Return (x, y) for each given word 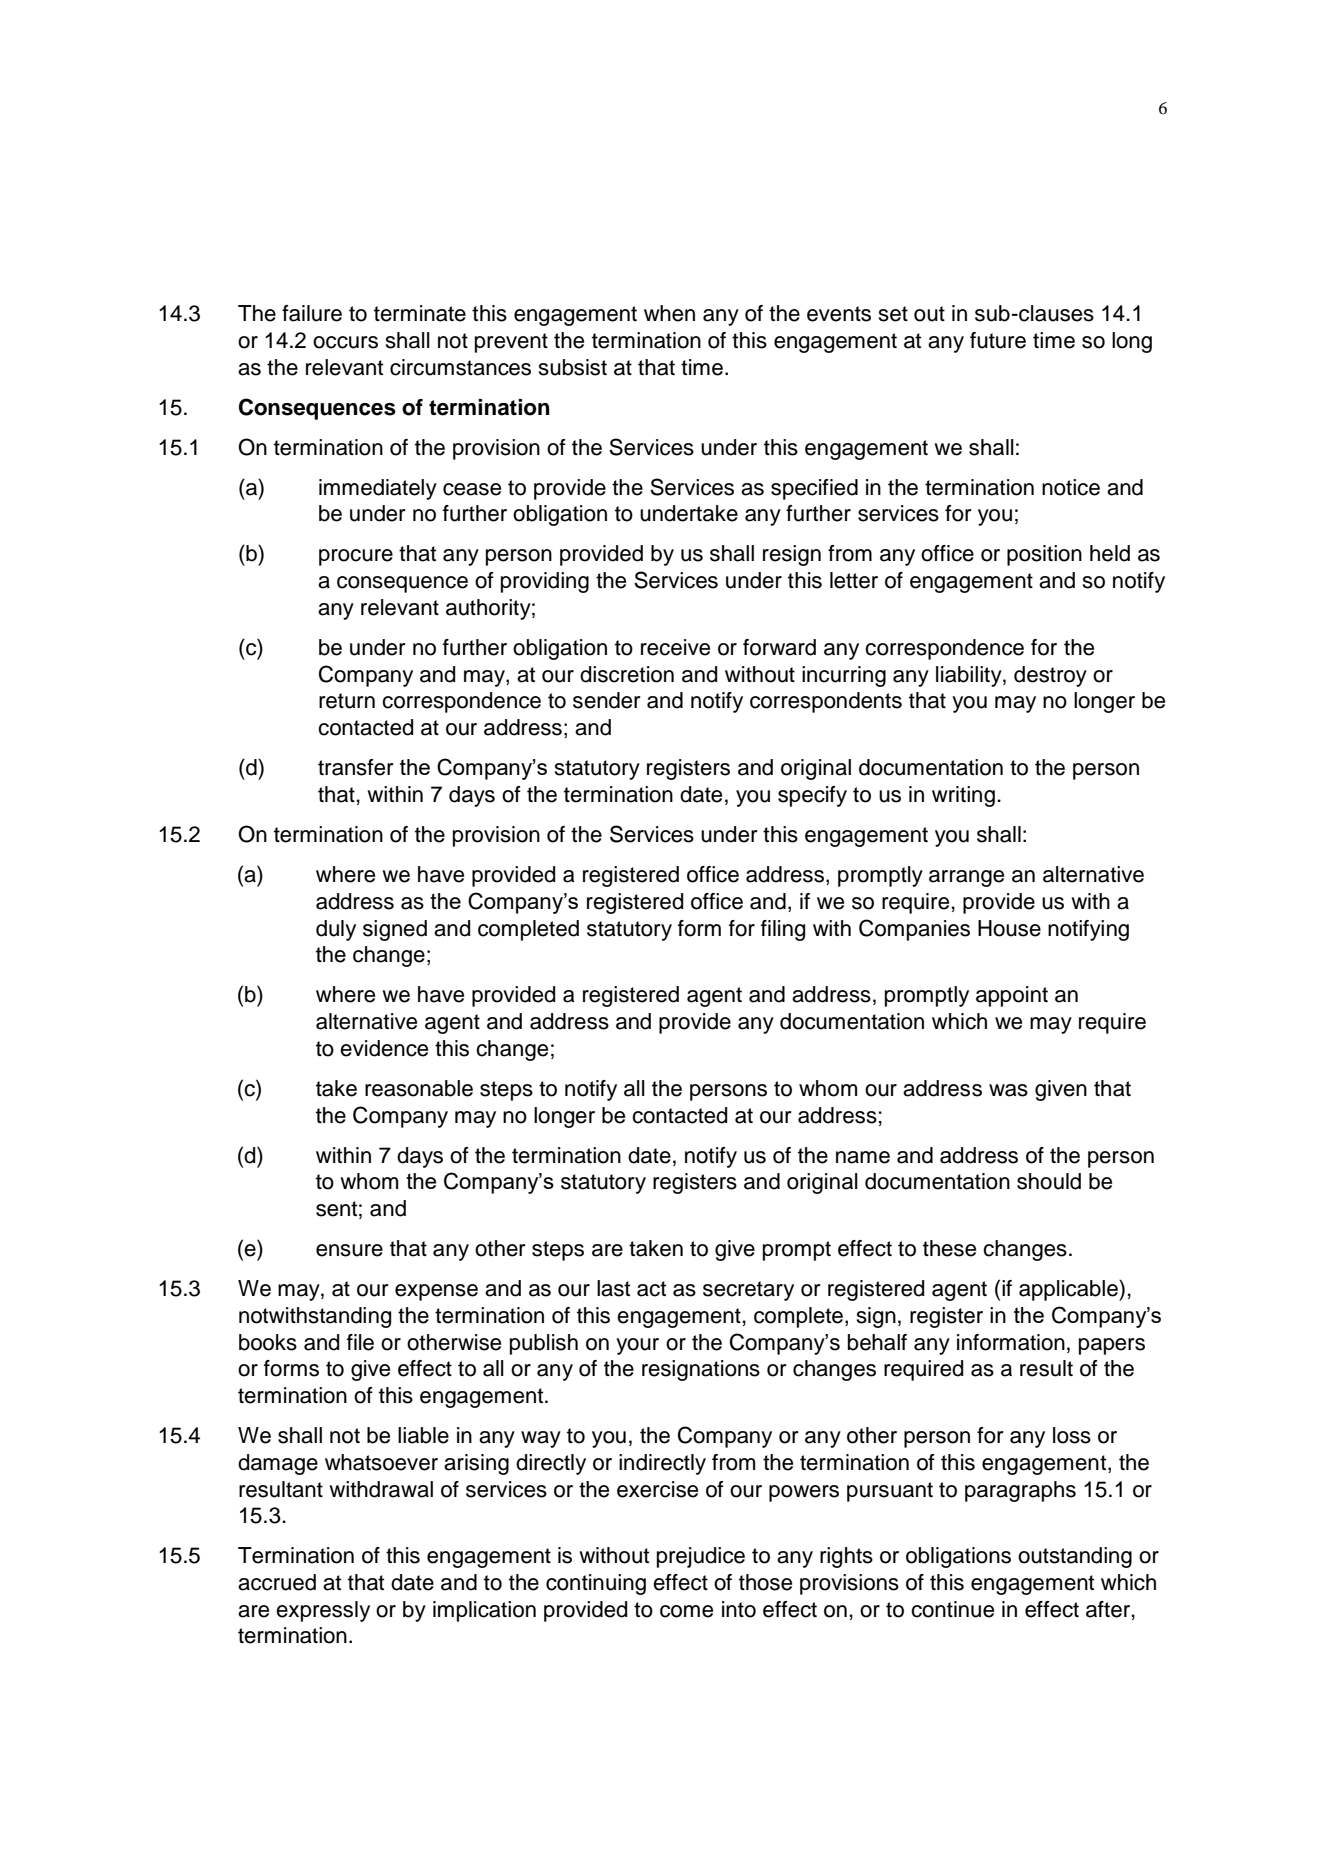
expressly (323, 1611)
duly (336, 930)
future (998, 340)
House (1009, 928)
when (669, 313)
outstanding (1075, 1557)
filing (783, 930)
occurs (345, 342)
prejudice (701, 1557)
